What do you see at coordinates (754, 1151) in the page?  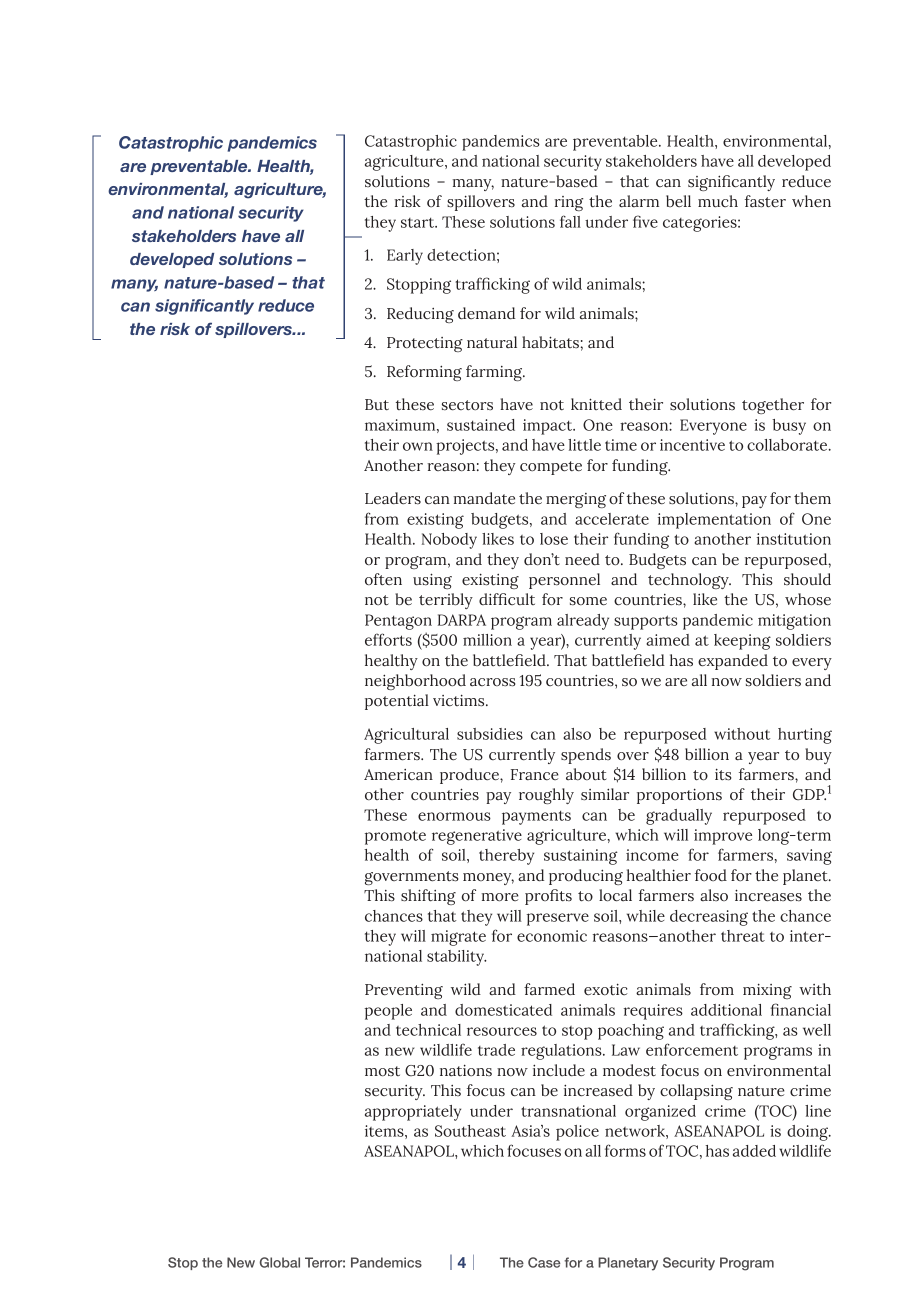 I see `added` at bounding box center [754, 1151].
